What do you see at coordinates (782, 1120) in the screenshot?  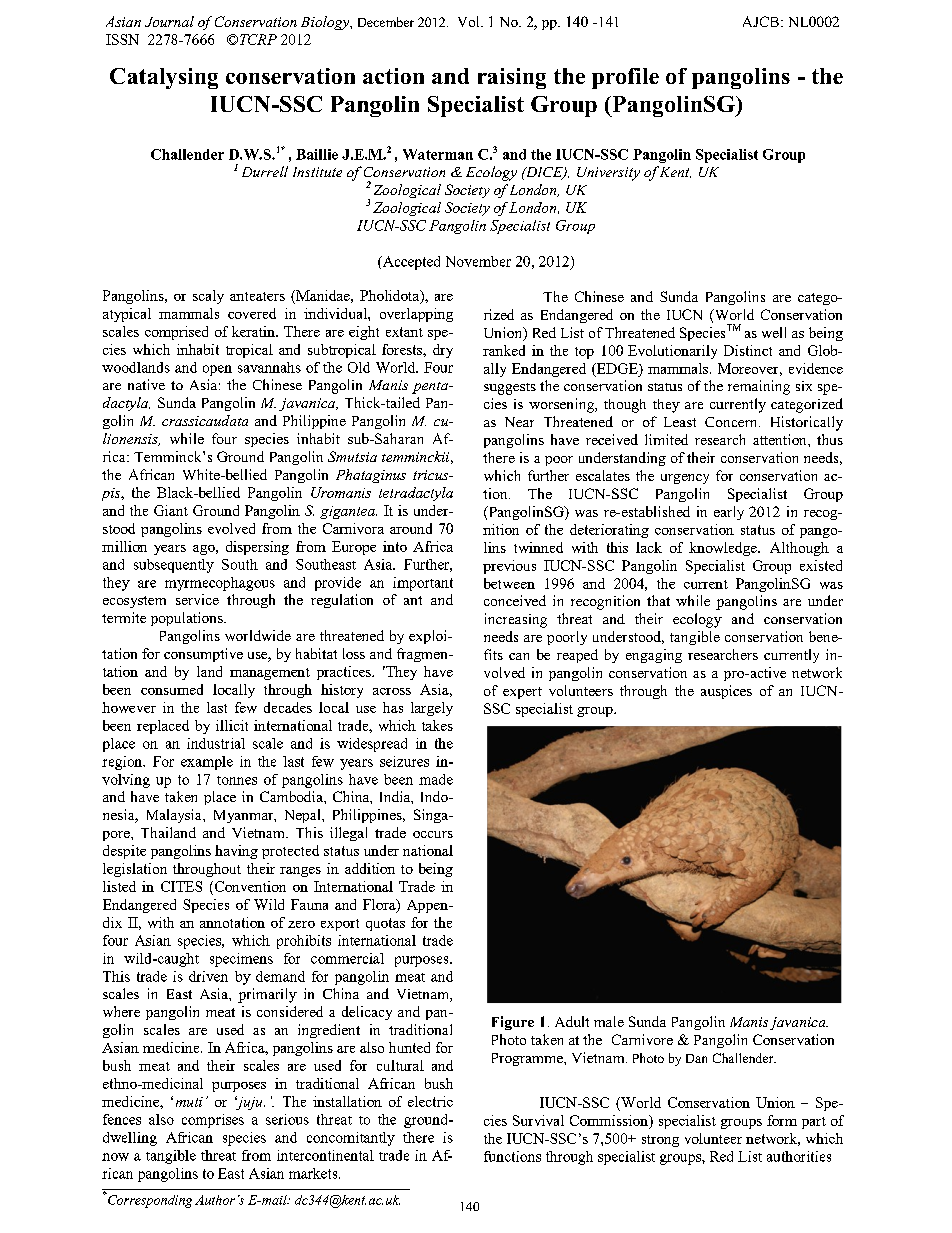 I see `form` at bounding box center [782, 1120].
